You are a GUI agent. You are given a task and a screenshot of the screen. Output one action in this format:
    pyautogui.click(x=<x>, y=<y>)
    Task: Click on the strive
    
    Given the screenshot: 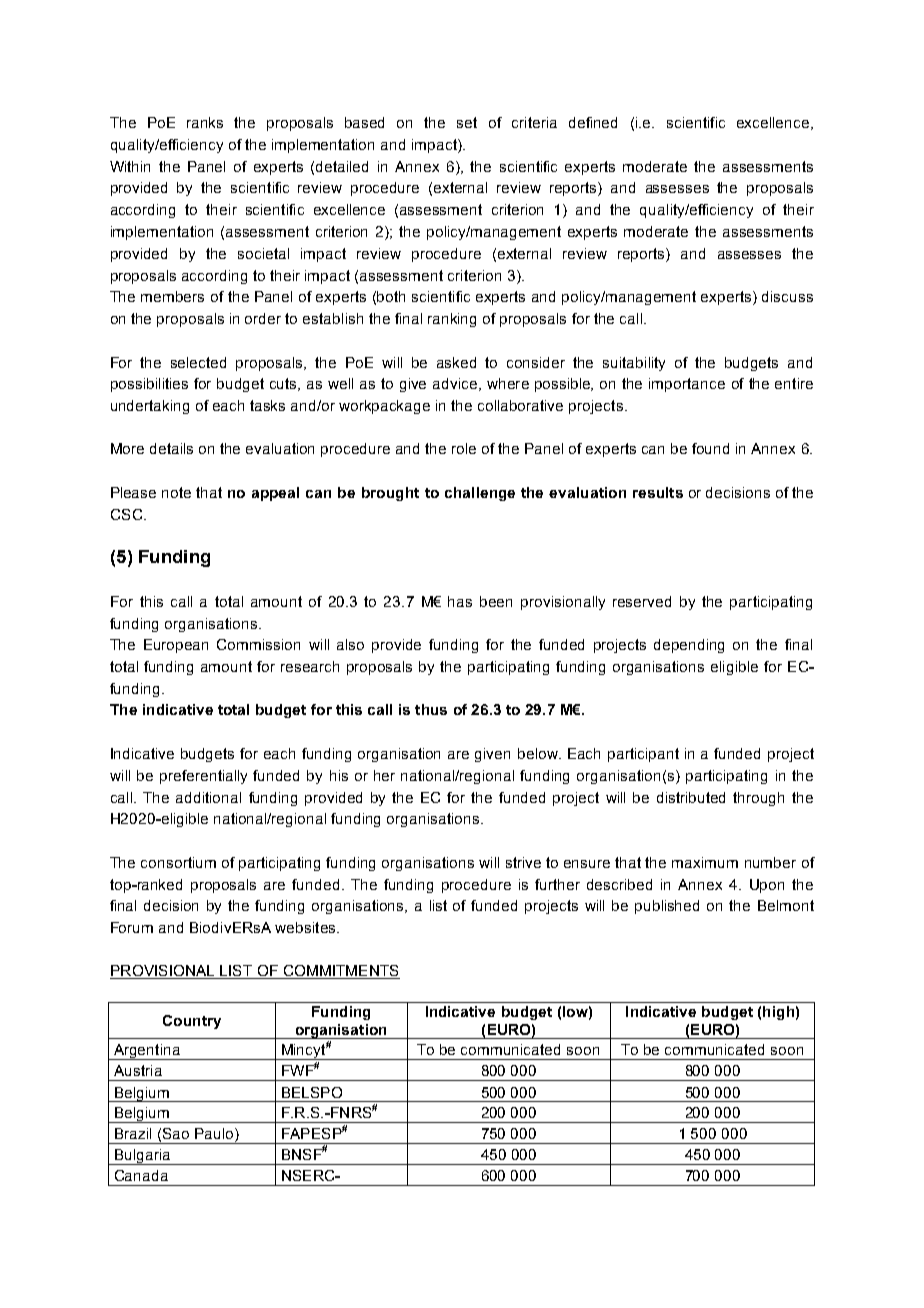 What is the action you would take?
    pyautogui.click(x=523, y=862)
